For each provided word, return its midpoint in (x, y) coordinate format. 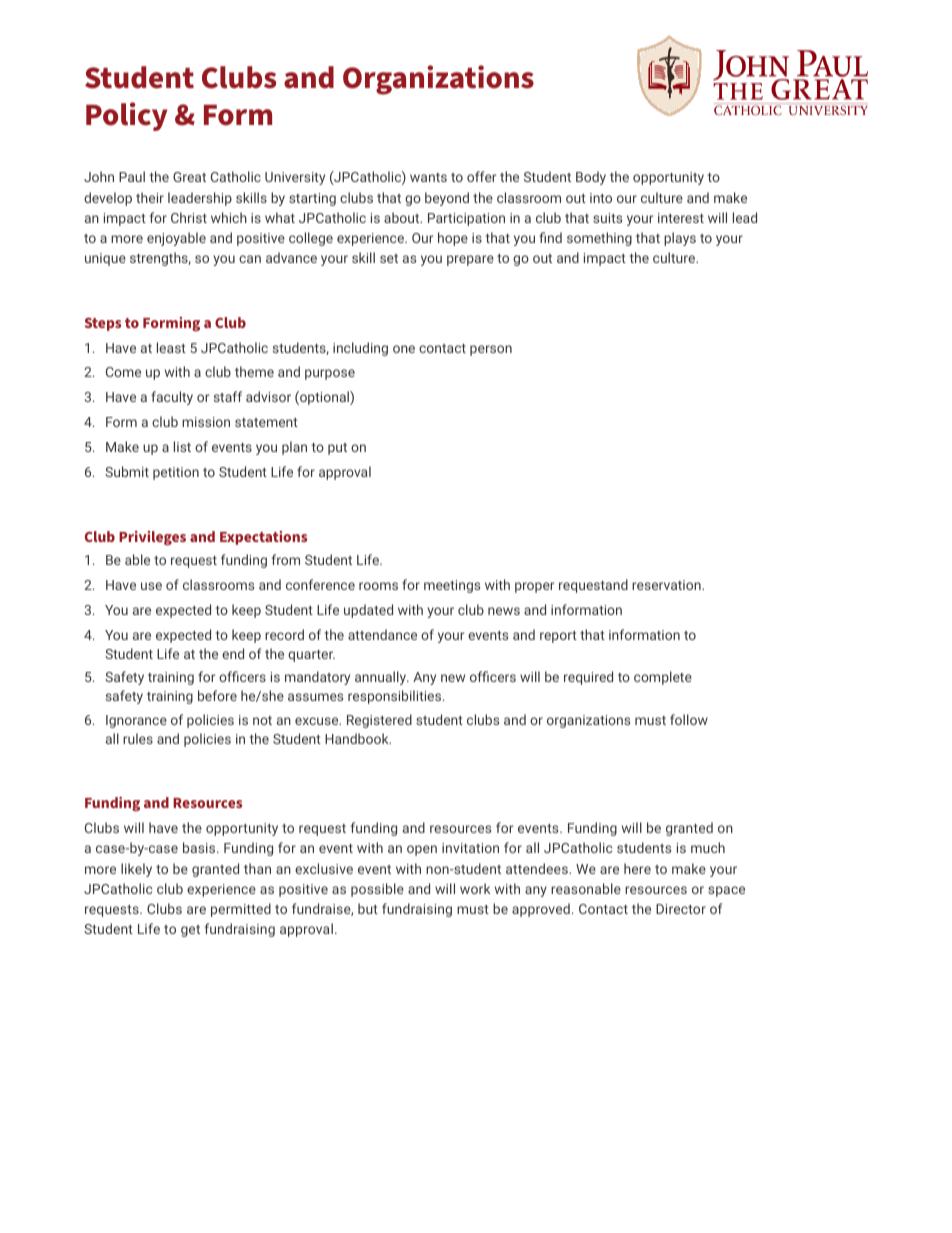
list (182, 446)
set (389, 258)
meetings (452, 586)
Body (591, 178)
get (190, 931)
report (558, 637)
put (337, 449)
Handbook (358, 738)
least (171, 347)
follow (689, 719)
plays (680, 239)
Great (189, 177)
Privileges (152, 538)
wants (428, 177)
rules (138, 738)
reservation (667, 585)
